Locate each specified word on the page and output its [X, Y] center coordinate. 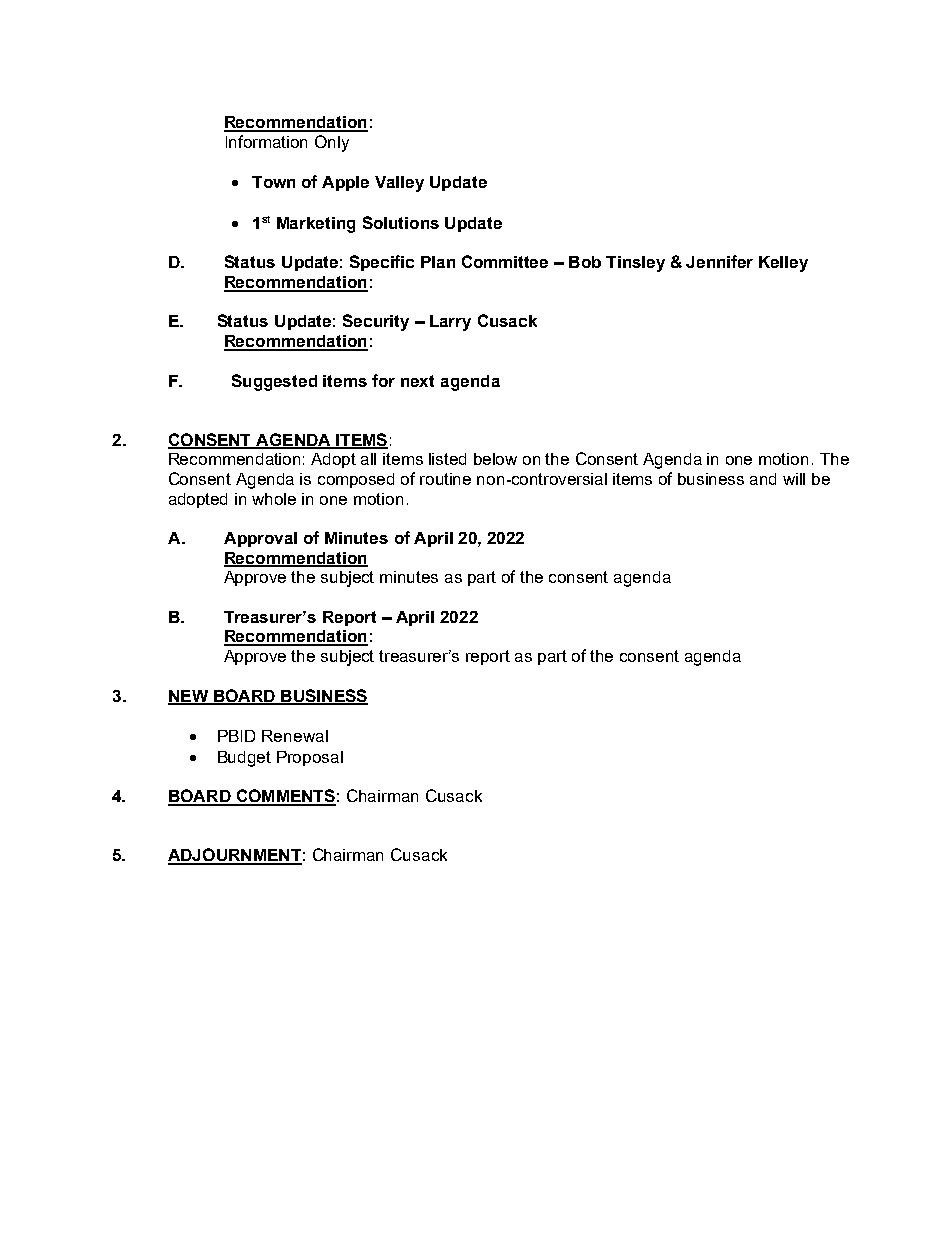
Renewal [295, 736]
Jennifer [719, 261]
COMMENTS [285, 797]
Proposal [310, 758]
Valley [399, 184]
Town [273, 182]
